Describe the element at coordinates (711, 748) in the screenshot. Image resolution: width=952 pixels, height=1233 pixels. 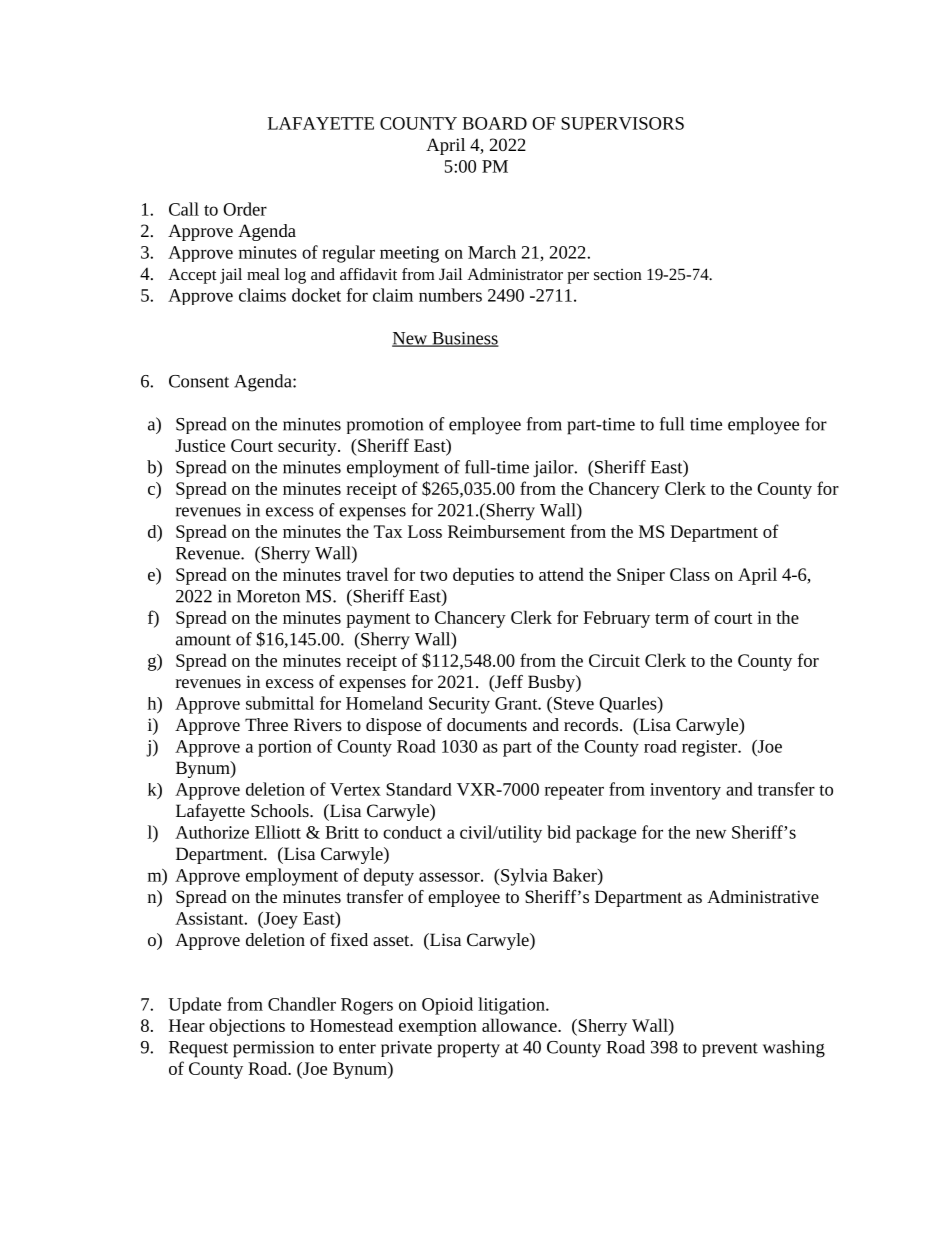
I see `register` at that location.
